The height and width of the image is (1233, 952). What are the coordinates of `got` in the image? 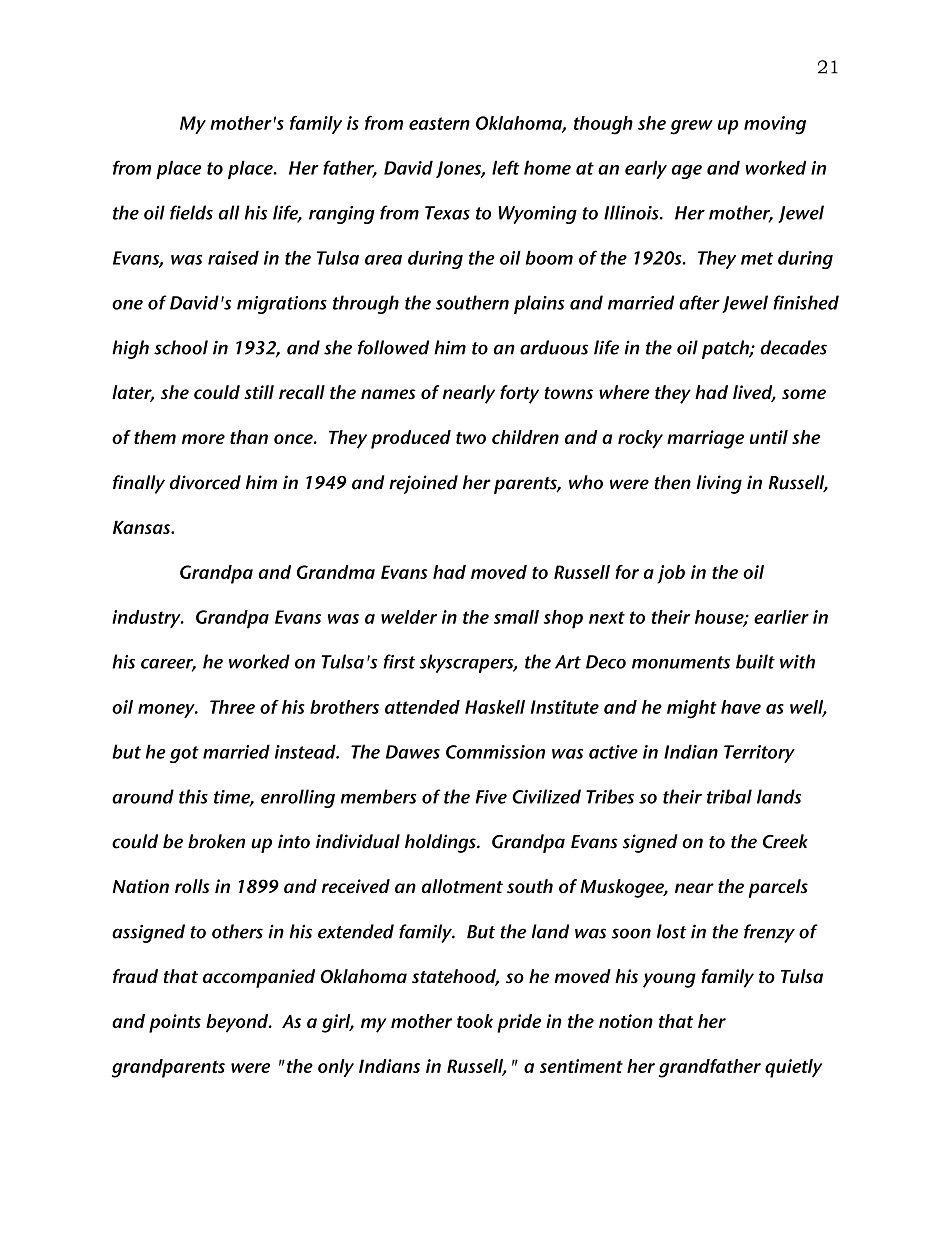 It's located at (184, 754).
